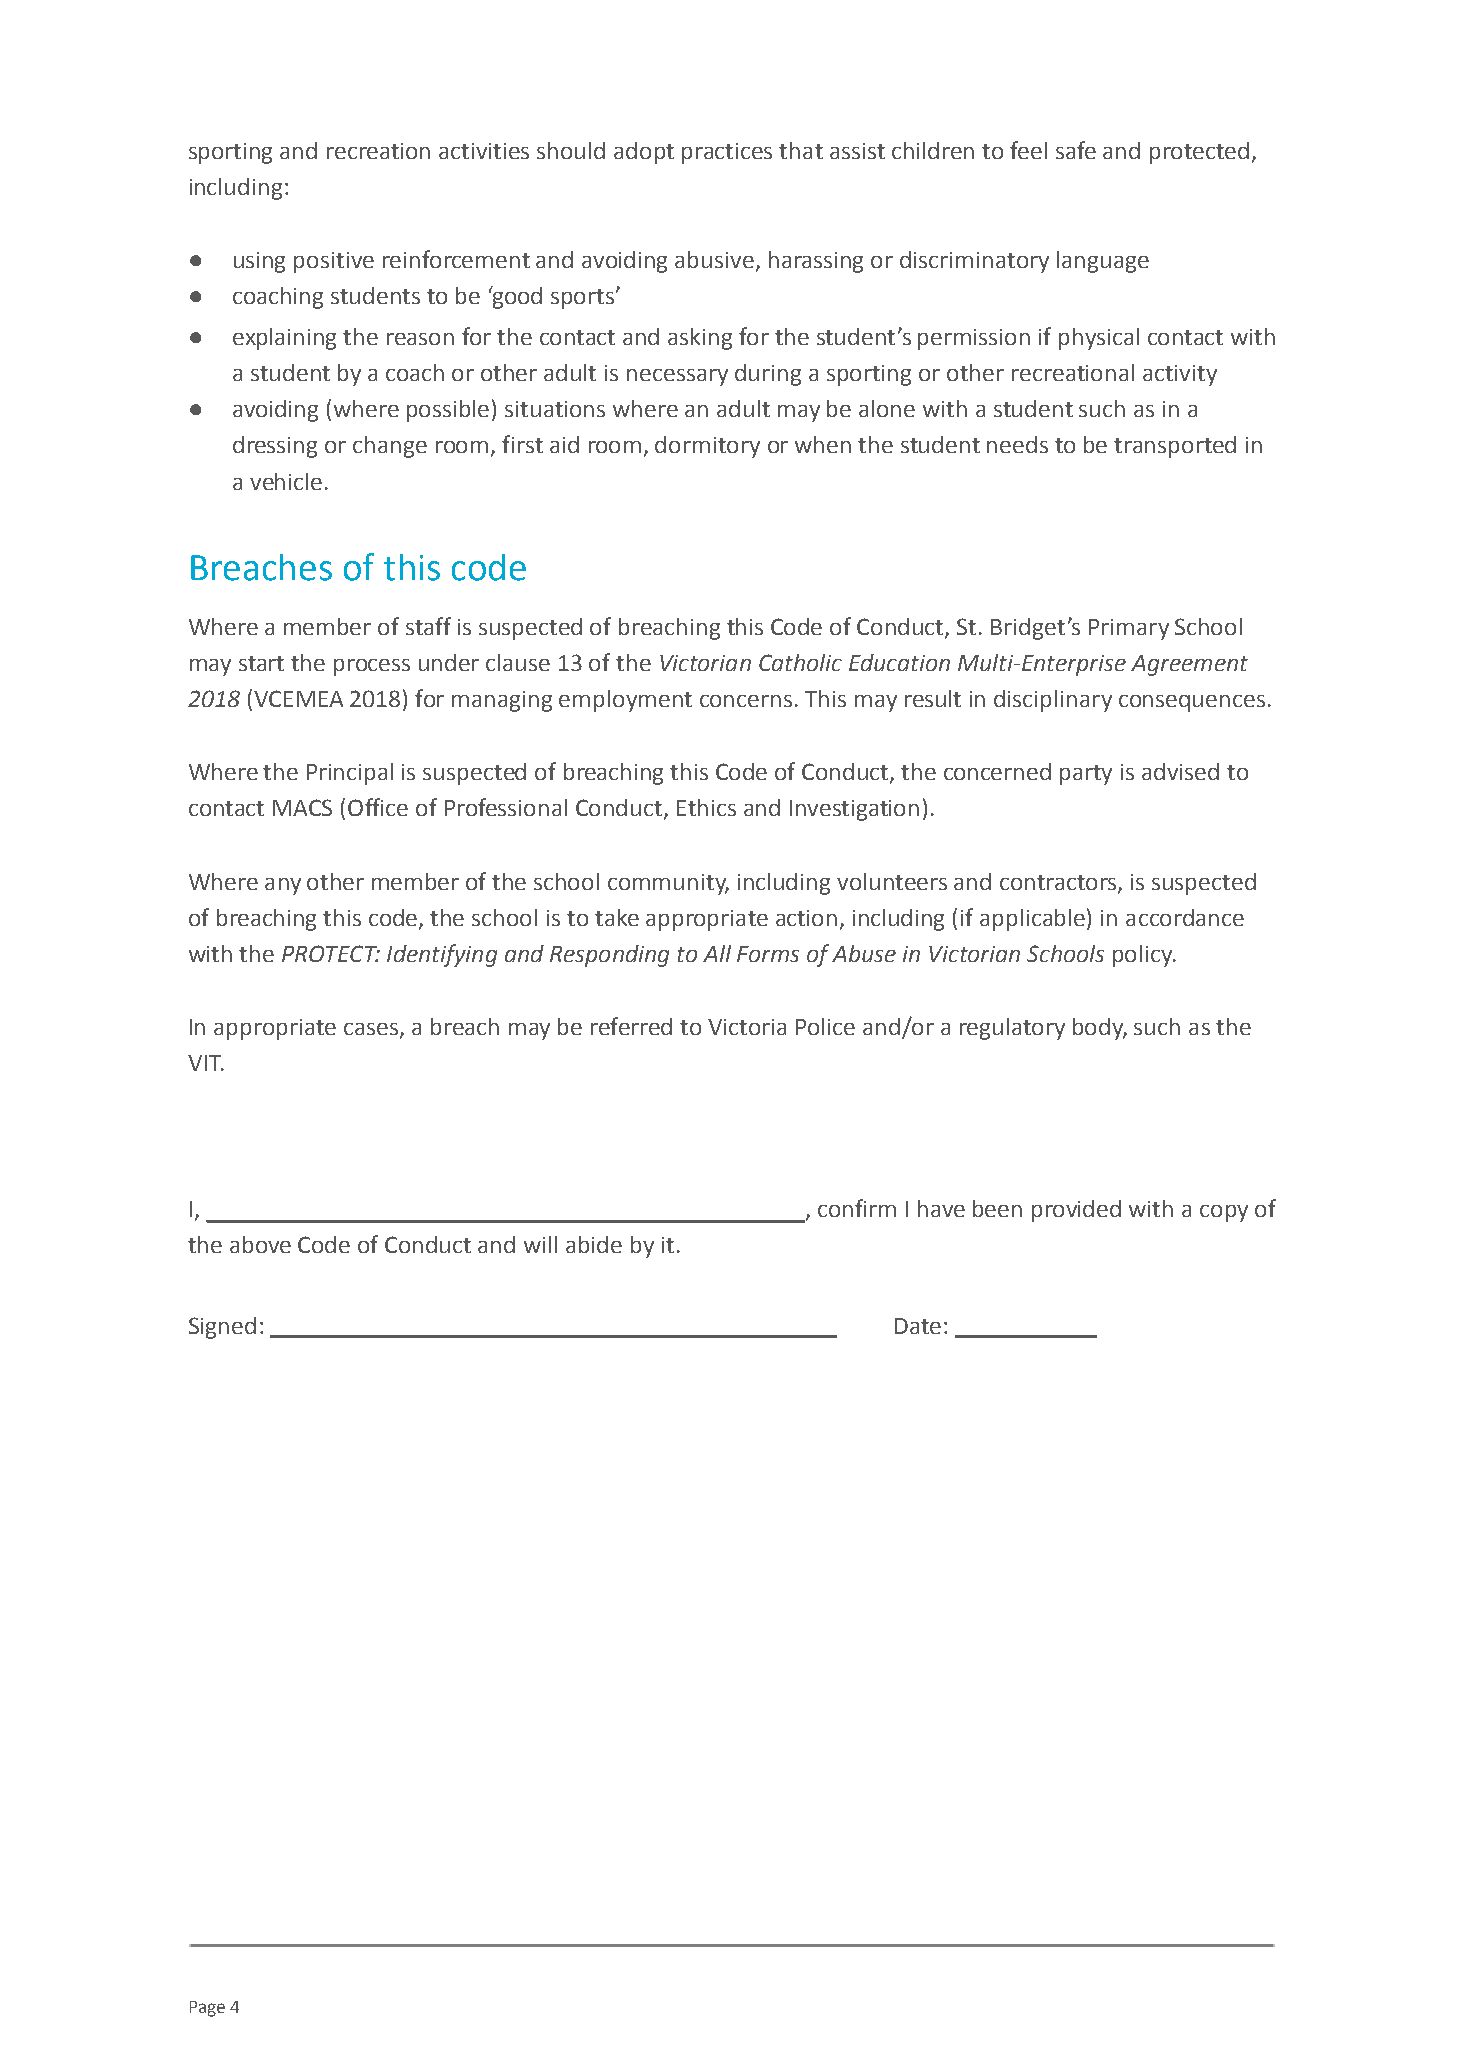 This document has width=1463, height=2067. I want to click on body, so click(1099, 1029).
